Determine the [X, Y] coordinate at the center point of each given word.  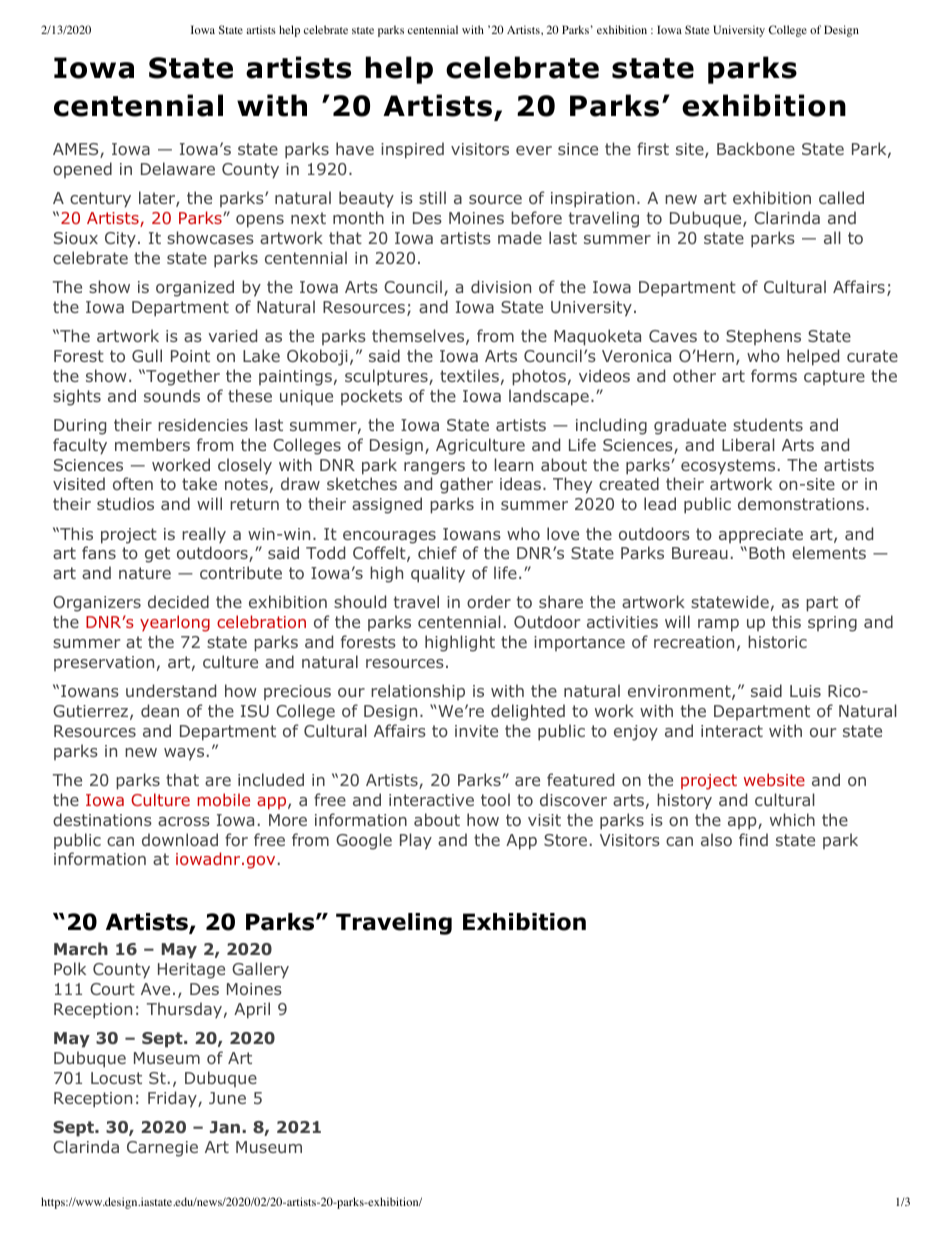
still [432, 197]
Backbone [756, 148]
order [489, 601]
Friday [173, 1099]
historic [777, 641]
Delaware [178, 168]
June [227, 1098]
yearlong [175, 623]
